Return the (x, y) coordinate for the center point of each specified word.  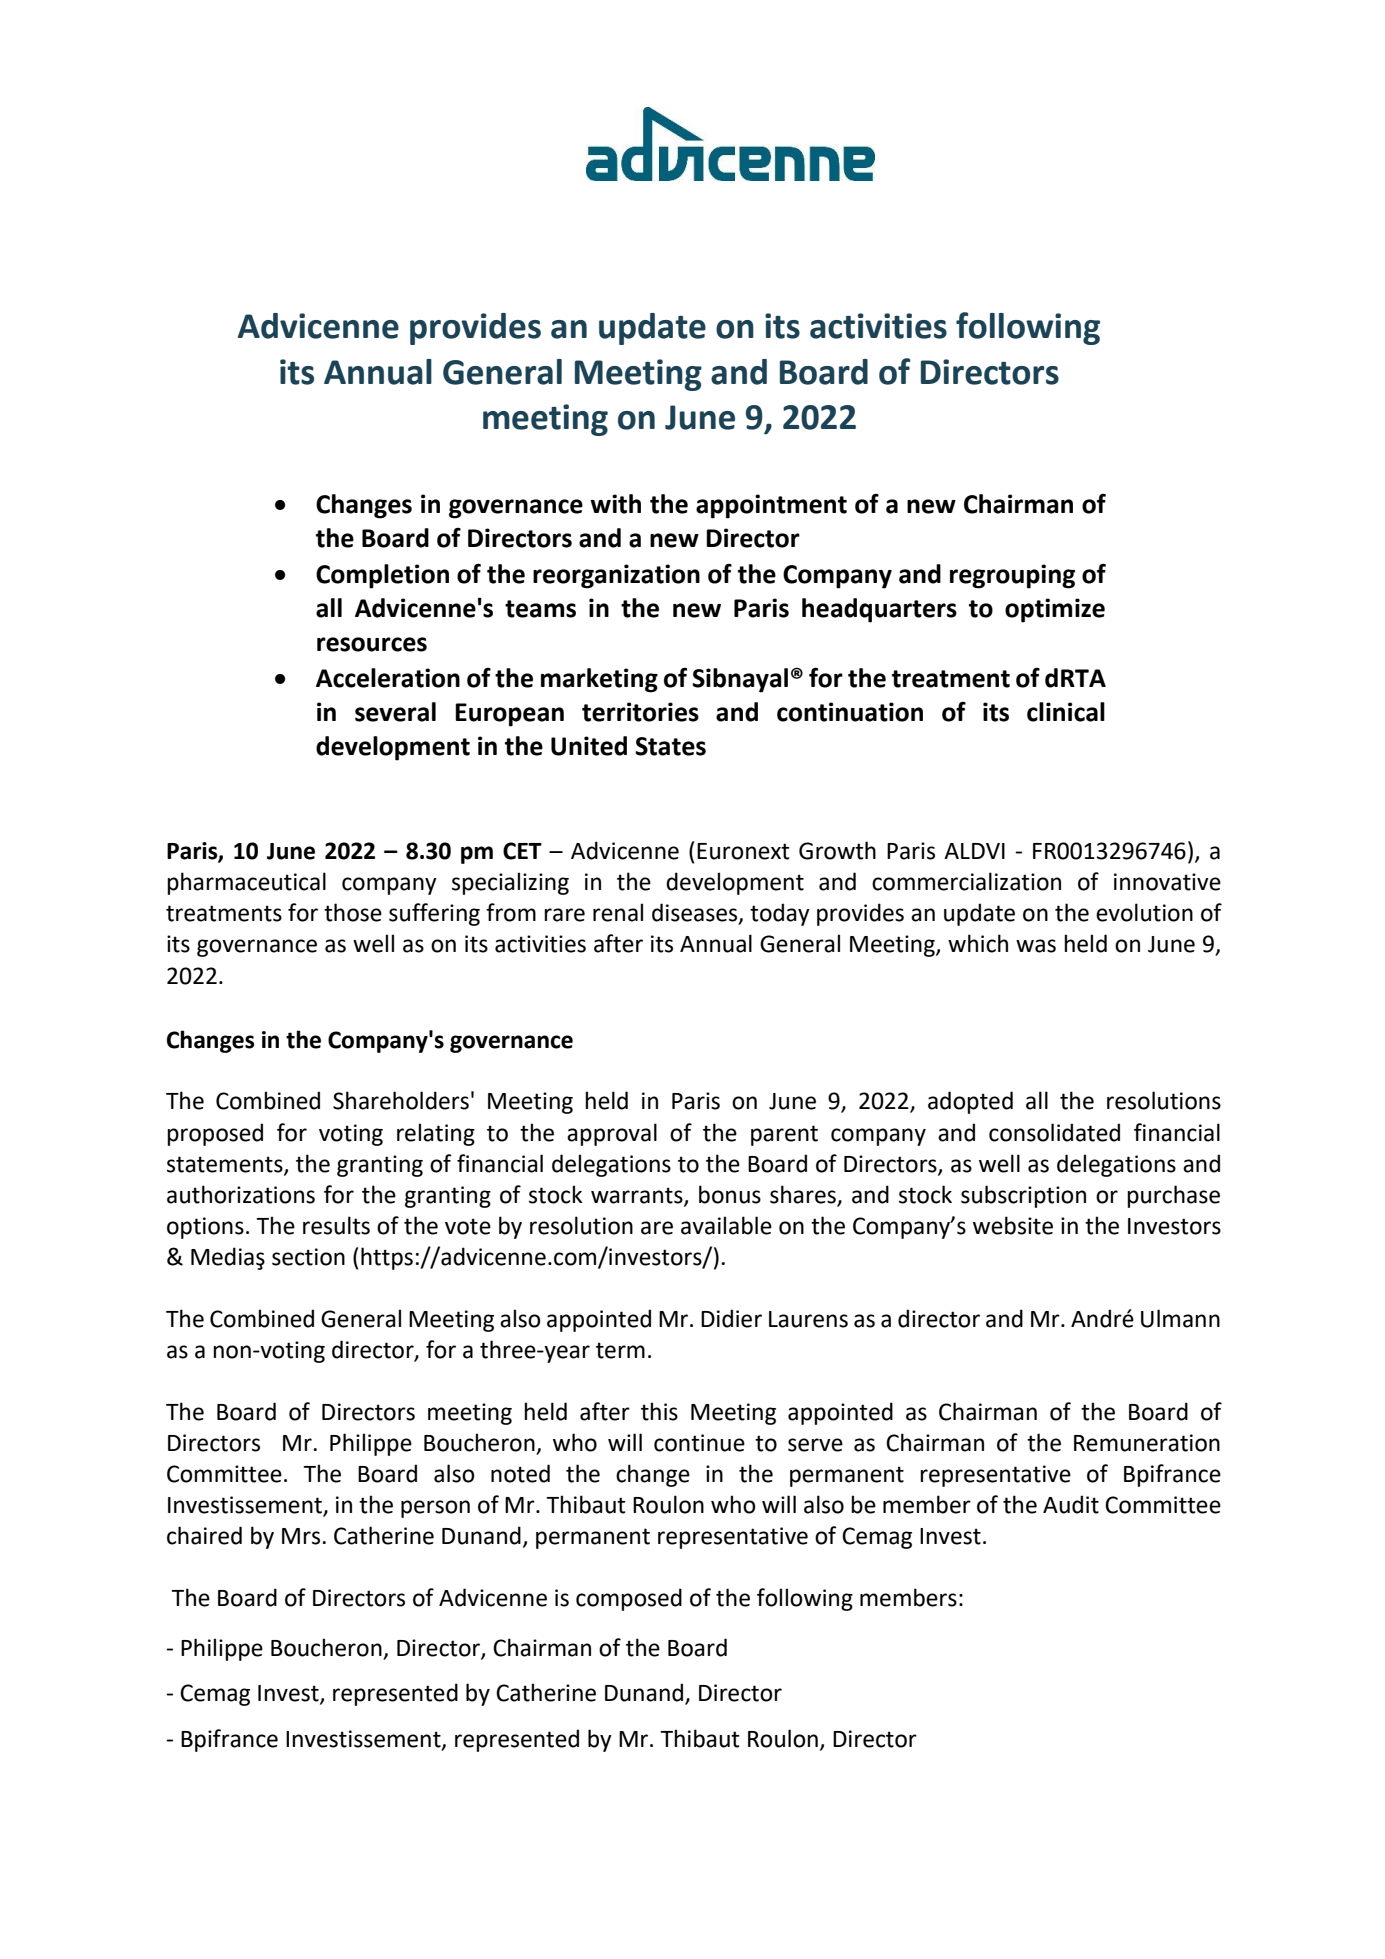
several (395, 712)
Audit (1071, 1504)
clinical (1066, 712)
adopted (970, 1102)
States (670, 746)
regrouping (1012, 576)
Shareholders (401, 1100)
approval (612, 1134)
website (1013, 1225)
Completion (382, 576)
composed (629, 1599)
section (308, 1257)
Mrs (301, 1536)
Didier (731, 1318)
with (615, 504)
